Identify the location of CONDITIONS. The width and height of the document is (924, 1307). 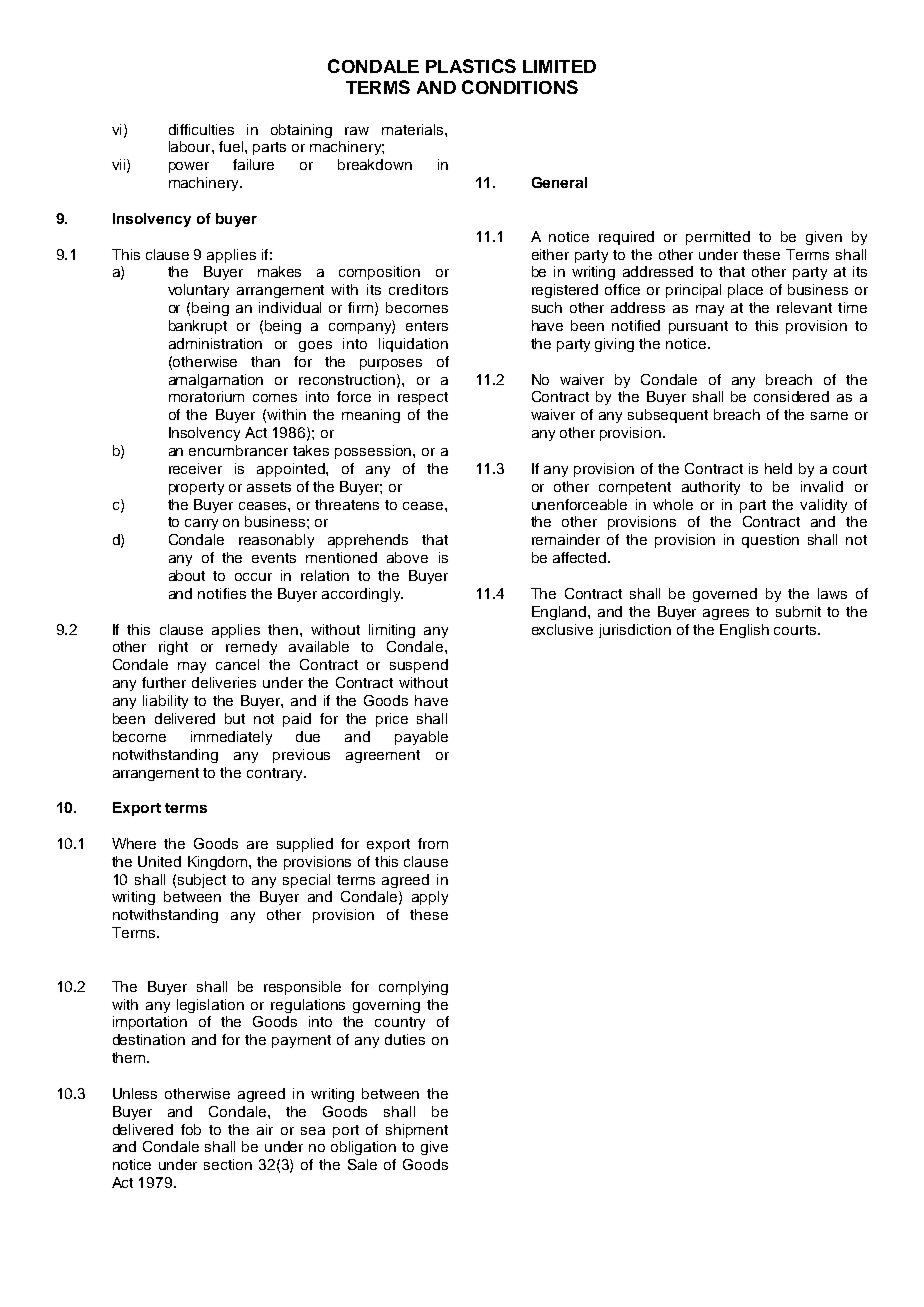
(520, 87).
